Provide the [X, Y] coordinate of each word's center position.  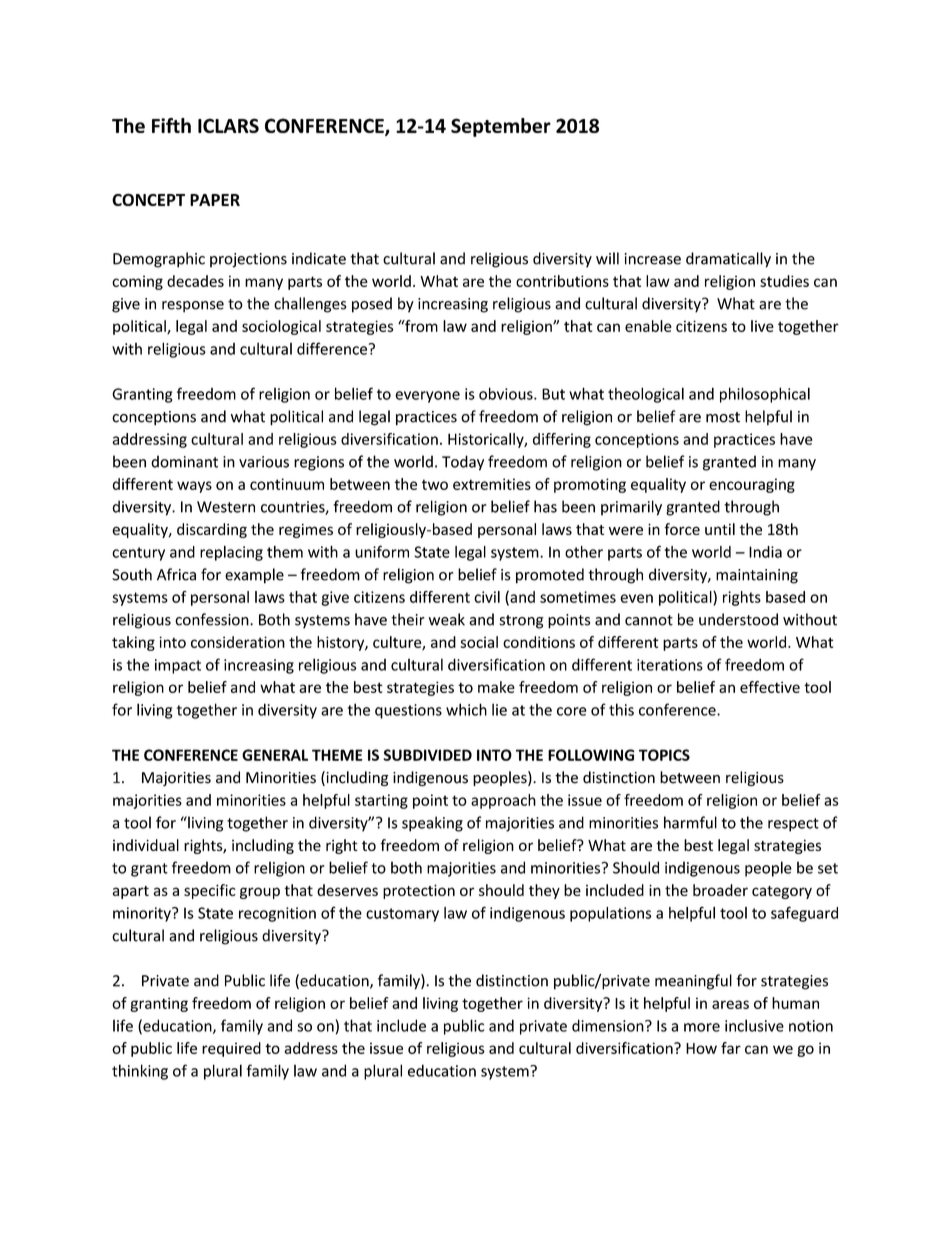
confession [213, 619]
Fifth [171, 125]
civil [487, 597]
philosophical [765, 395]
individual [146, 845]
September [501, 127]
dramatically [728, 260]
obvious [507, 393]
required [231, 1049]
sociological [281, 327]
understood [738, 619]
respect [793, 825]
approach [503, 801]
